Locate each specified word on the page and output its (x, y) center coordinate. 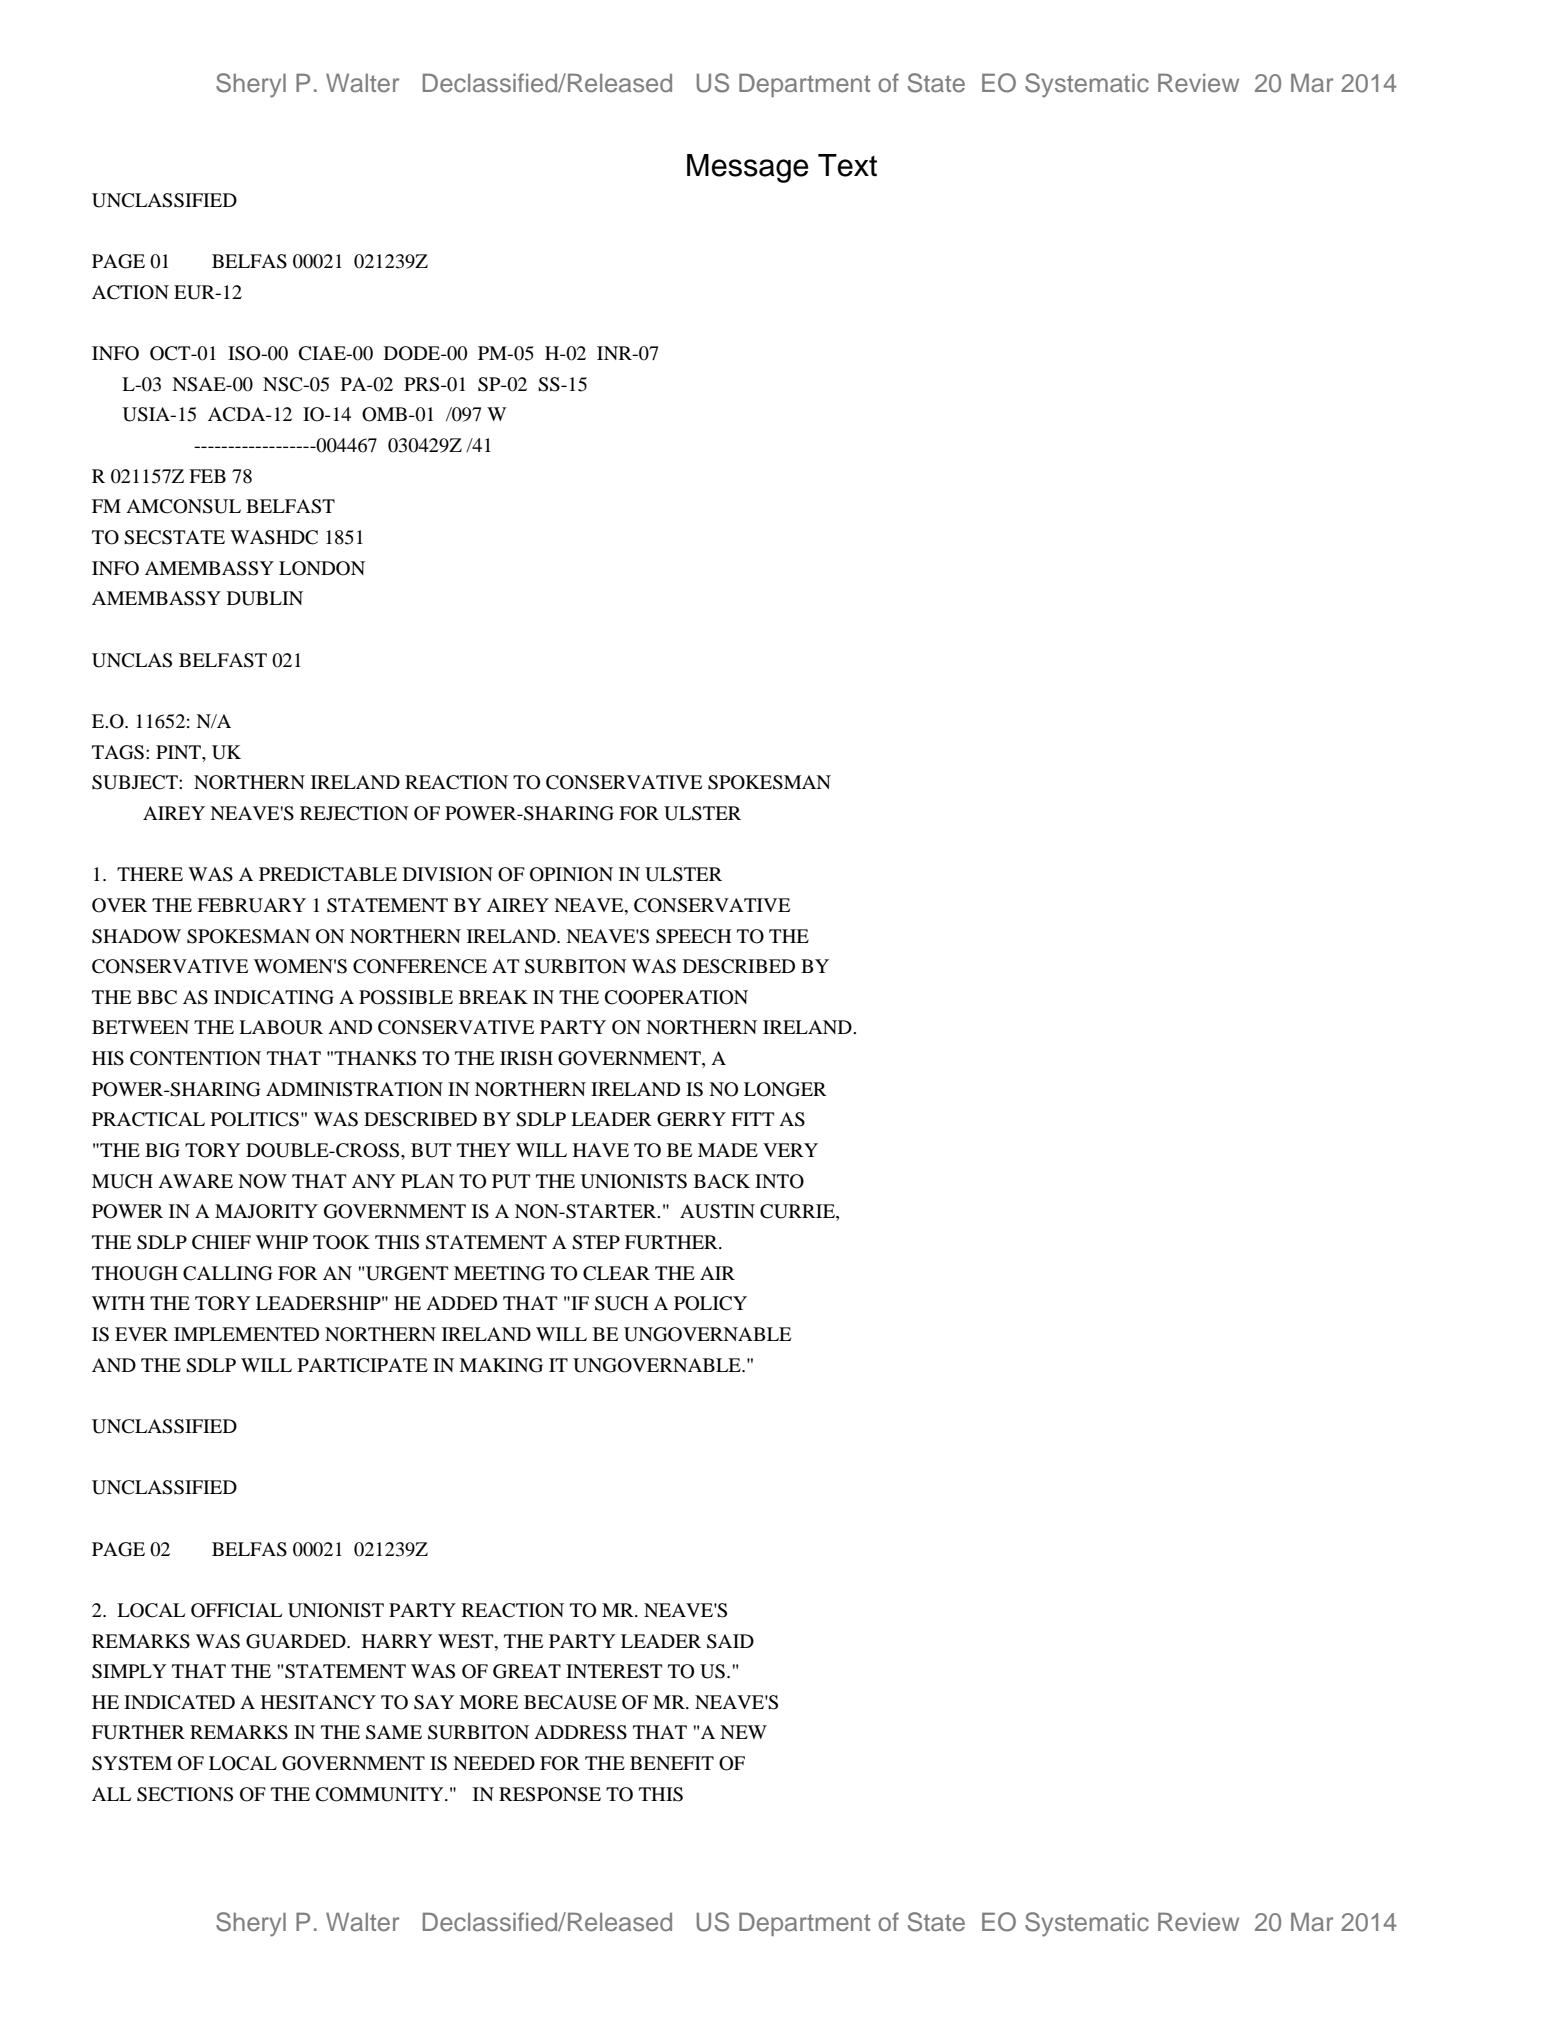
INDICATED (179, 1702)
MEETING (499, 1273)
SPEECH (693, 936)
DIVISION (448, 874)
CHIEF (221, 1242)
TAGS (118, 752)
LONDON (322, 568)
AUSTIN (717, 1211)
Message (748, 168)
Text (847, 165)
